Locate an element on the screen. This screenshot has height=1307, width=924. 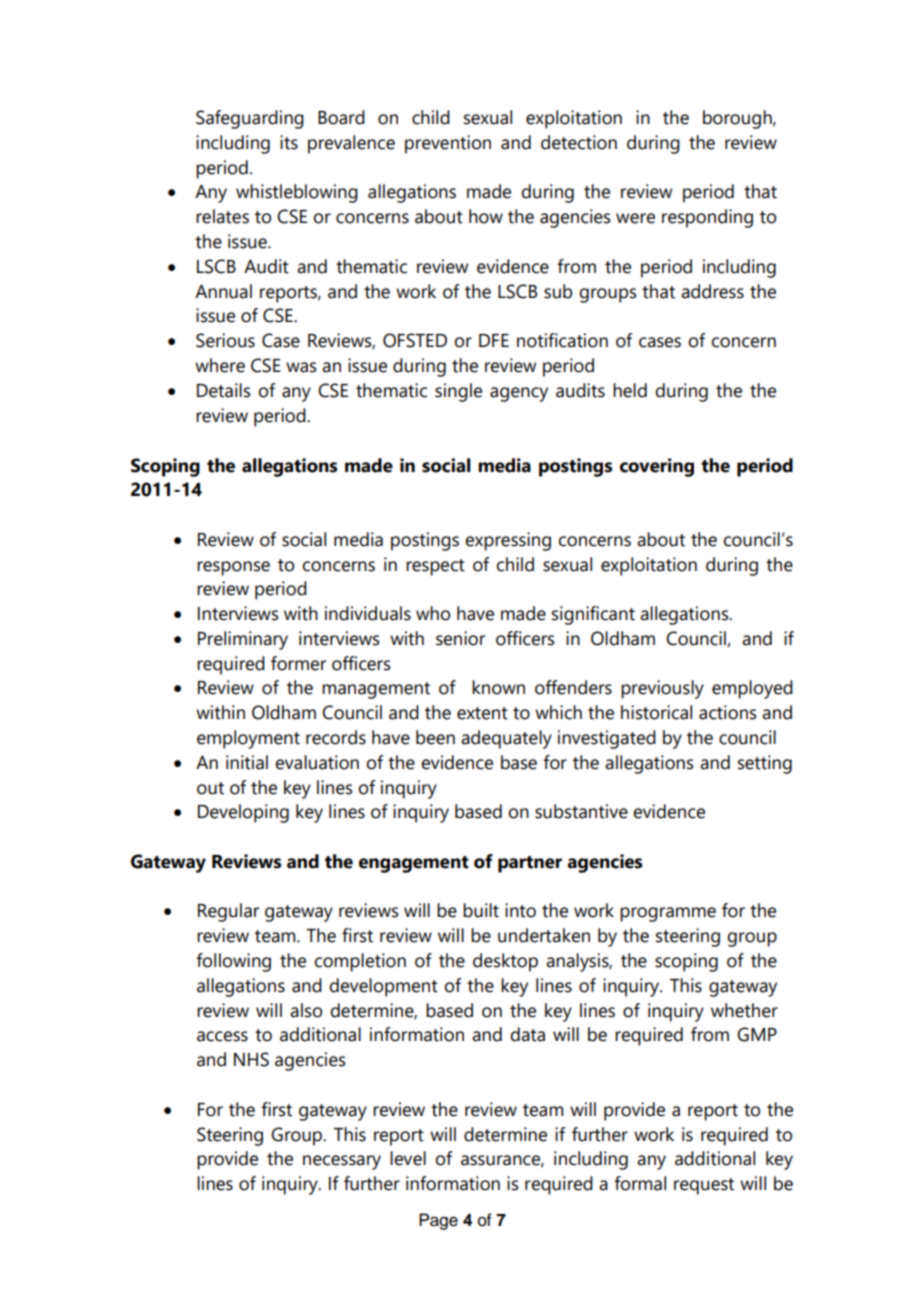
level is located at coordinates (408, 1158).
